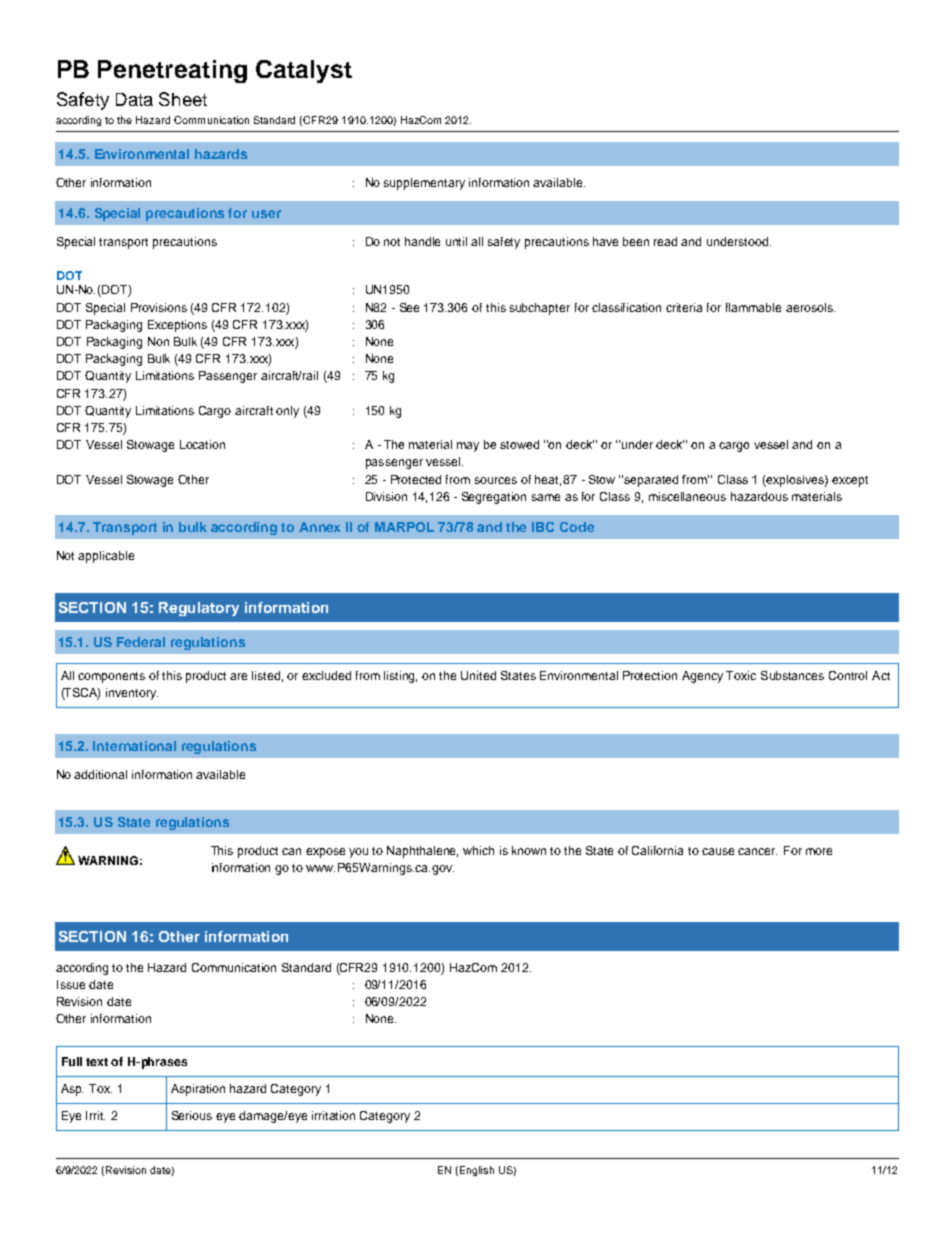  I want to click on supplementary, so click(424, 184).
